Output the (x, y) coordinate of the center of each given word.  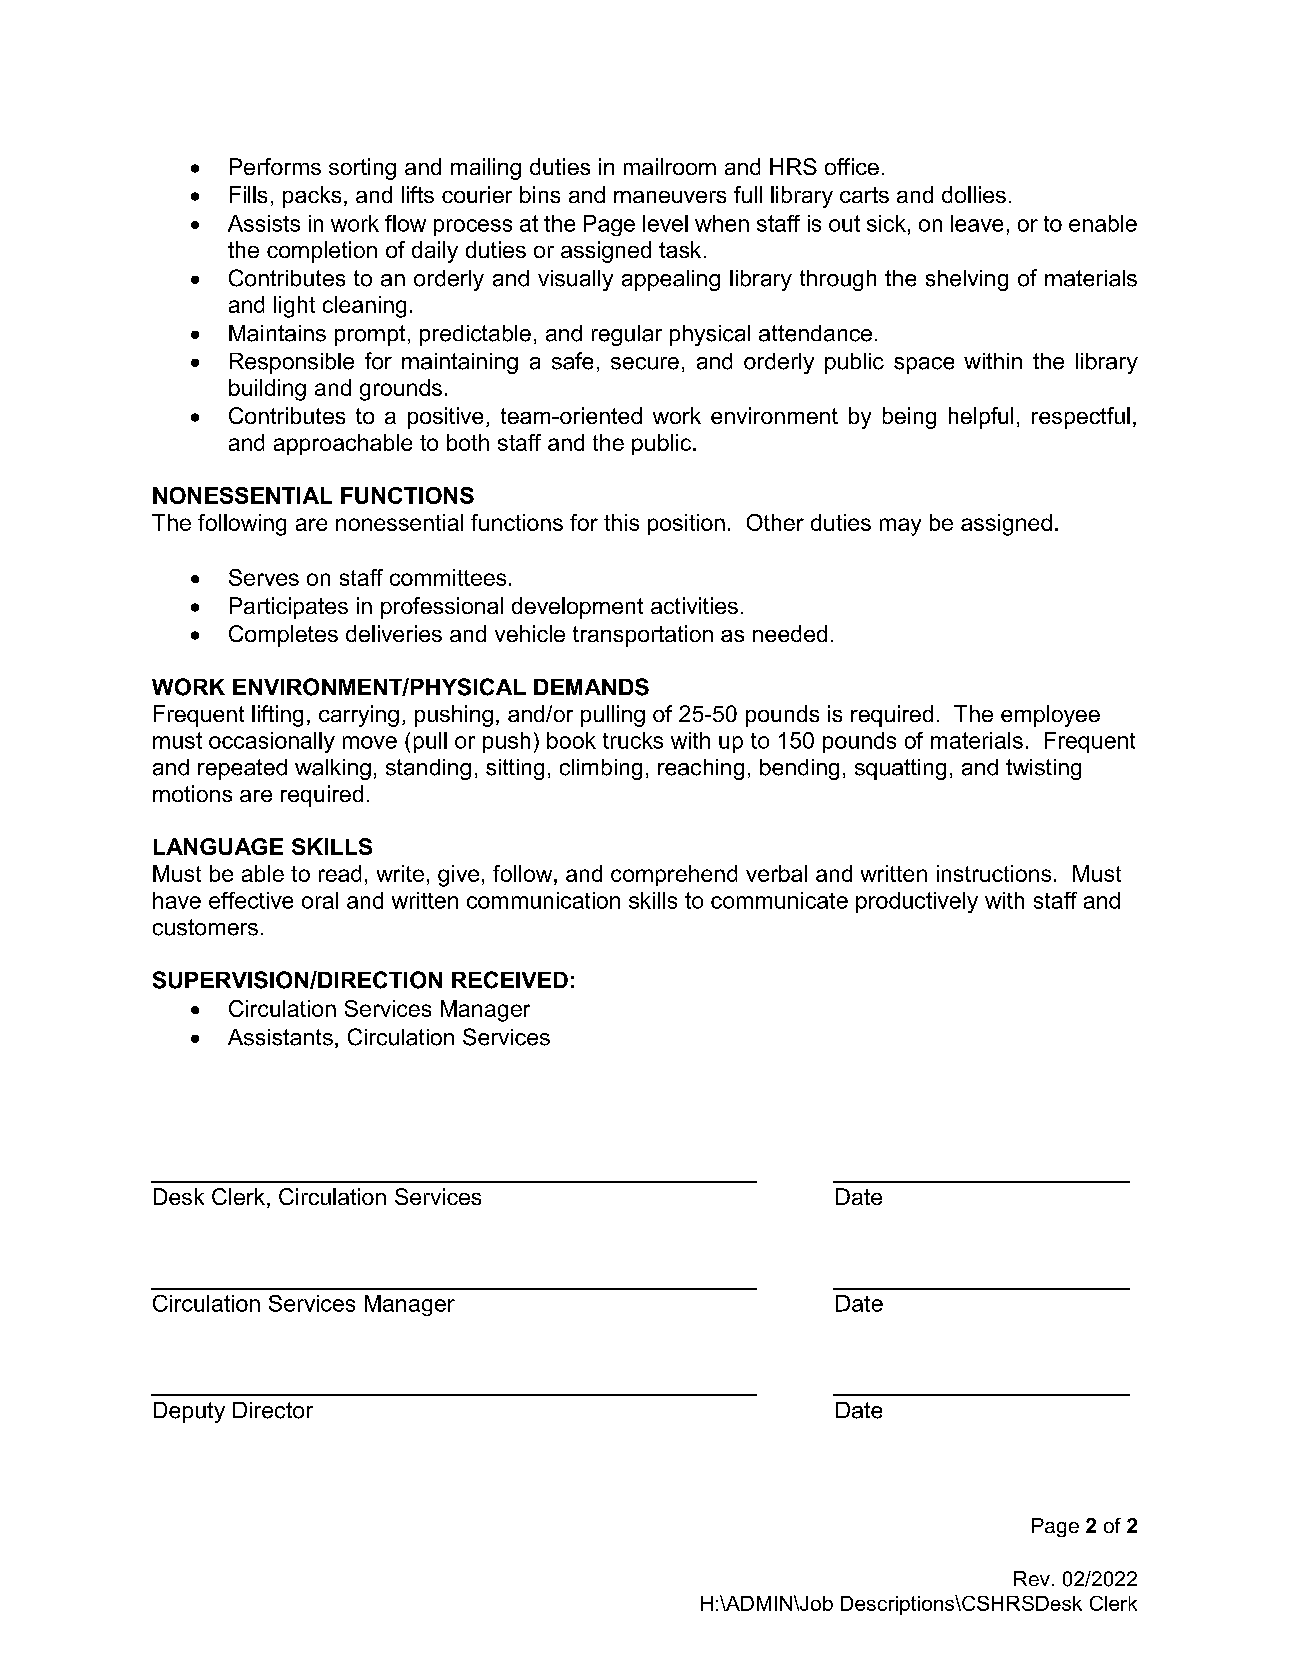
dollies (974, 194)
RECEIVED (510, 980)
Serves (264, 577)
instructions (994, 873)
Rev (1032, 1578)
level (665, 223)
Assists (264, 223)
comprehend (674, 875)
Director (273, 1410)
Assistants (280, 1037)
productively (917, 902)
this (621, 522)
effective (251, 900)
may (900, 527)
